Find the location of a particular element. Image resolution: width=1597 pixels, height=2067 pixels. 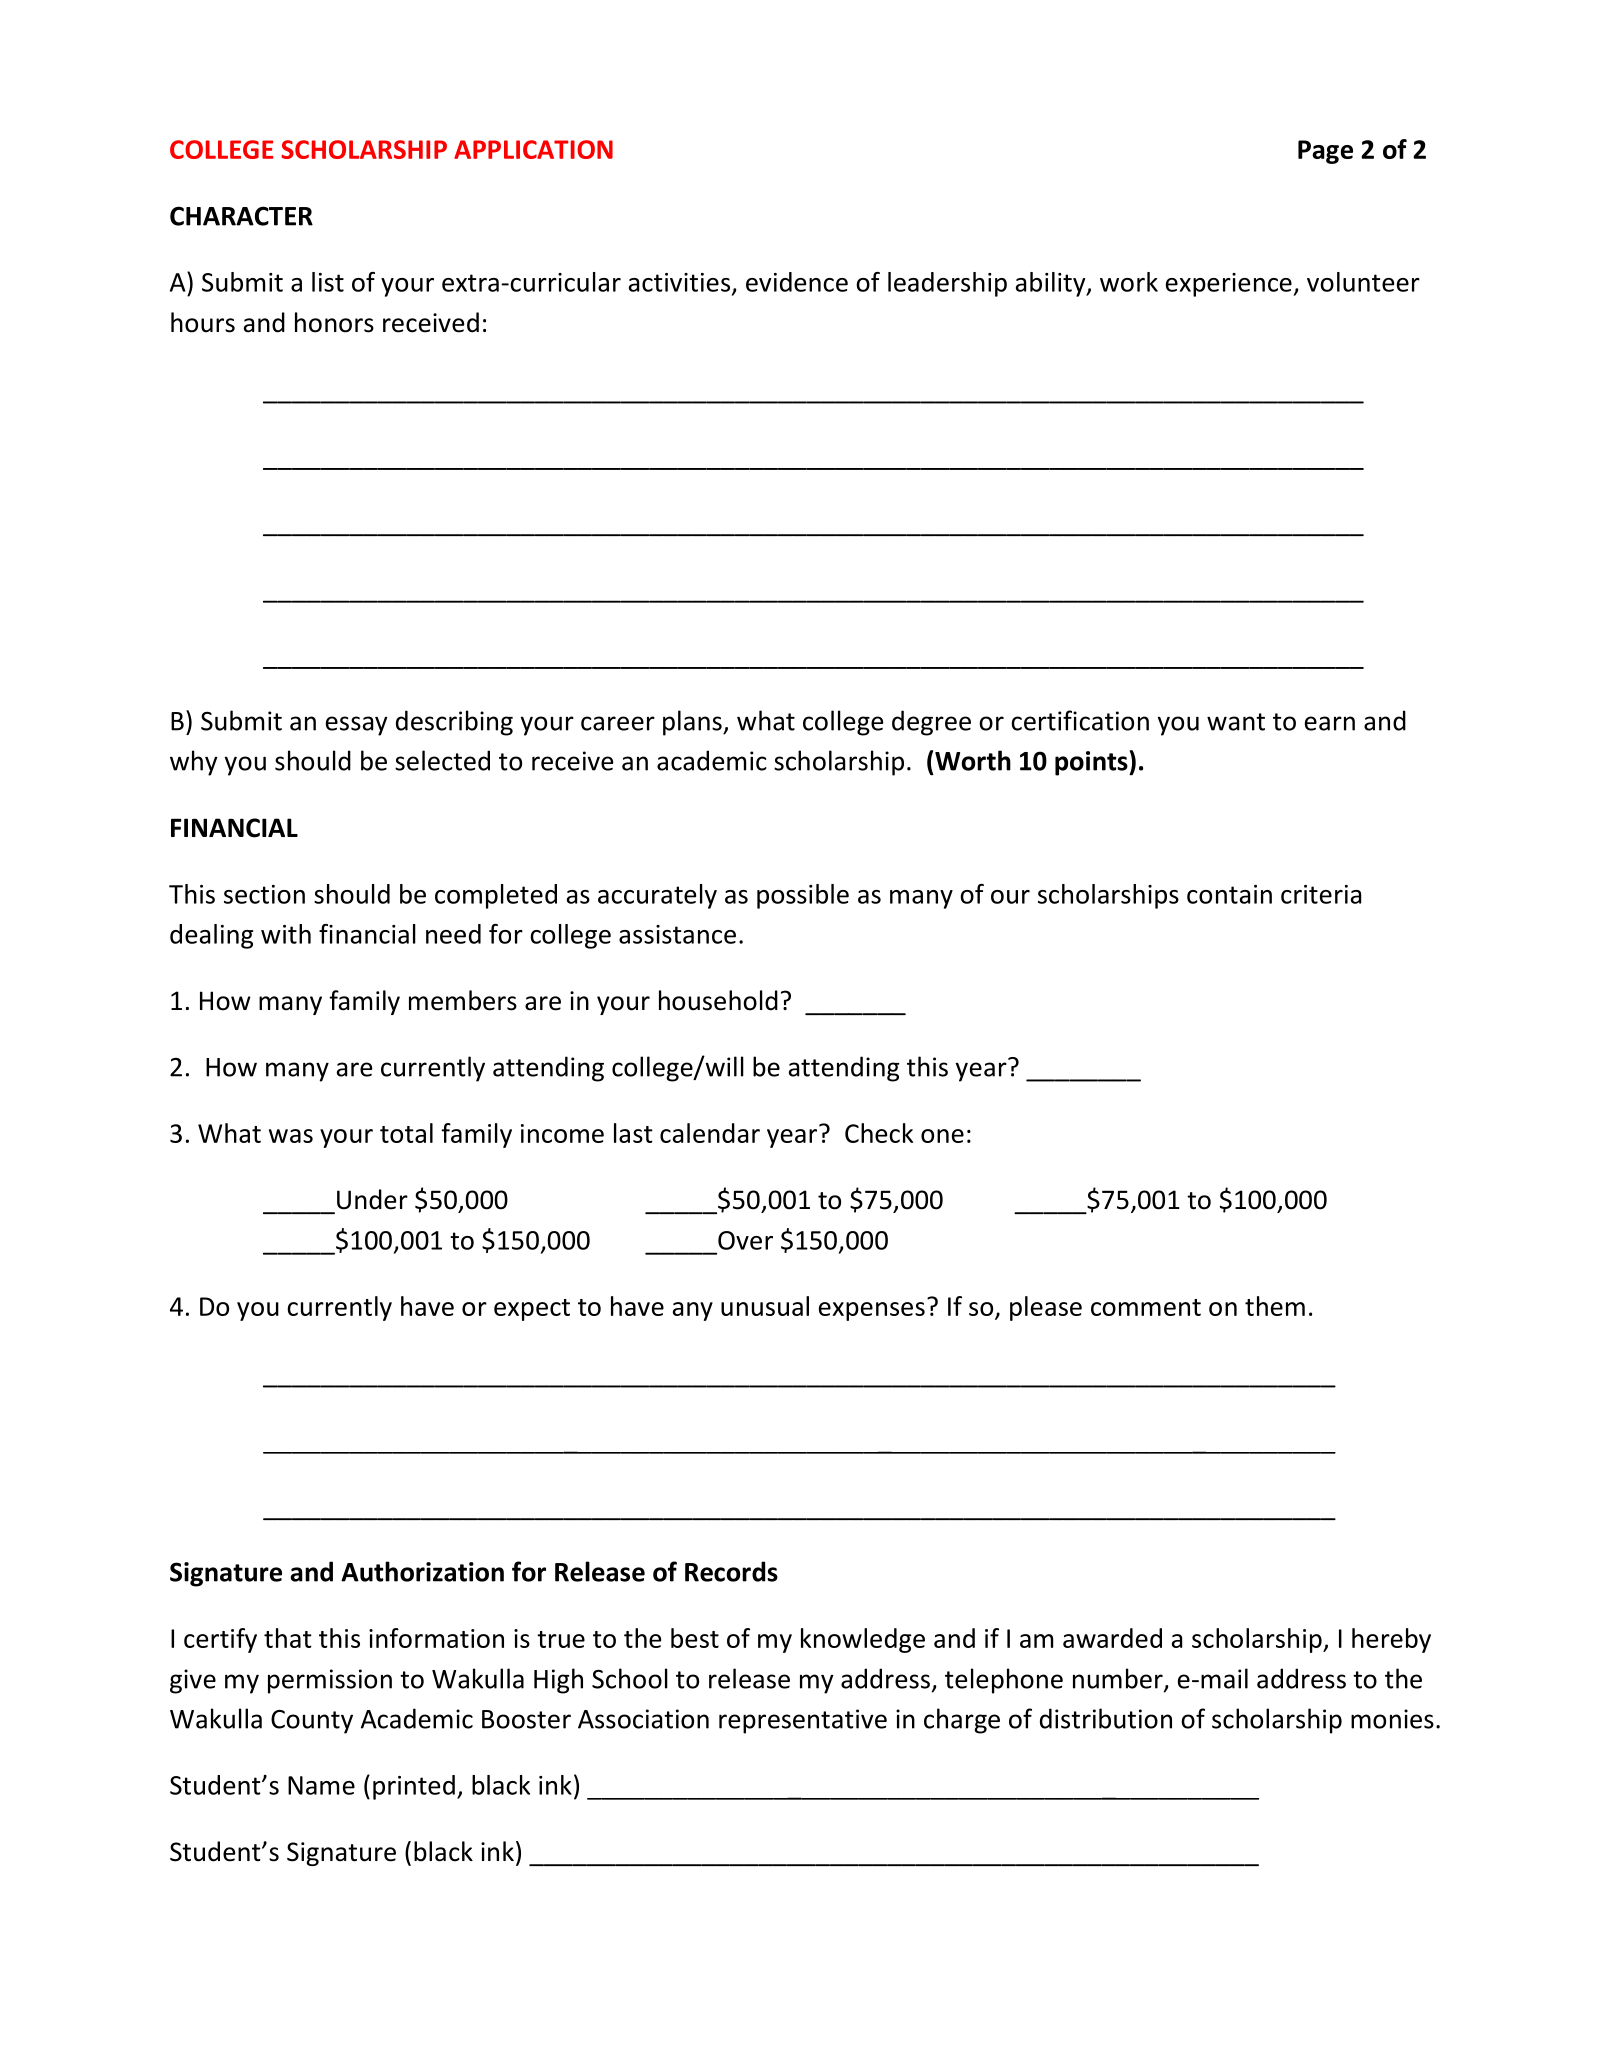

Page is located at coordinates (1325, 152).
